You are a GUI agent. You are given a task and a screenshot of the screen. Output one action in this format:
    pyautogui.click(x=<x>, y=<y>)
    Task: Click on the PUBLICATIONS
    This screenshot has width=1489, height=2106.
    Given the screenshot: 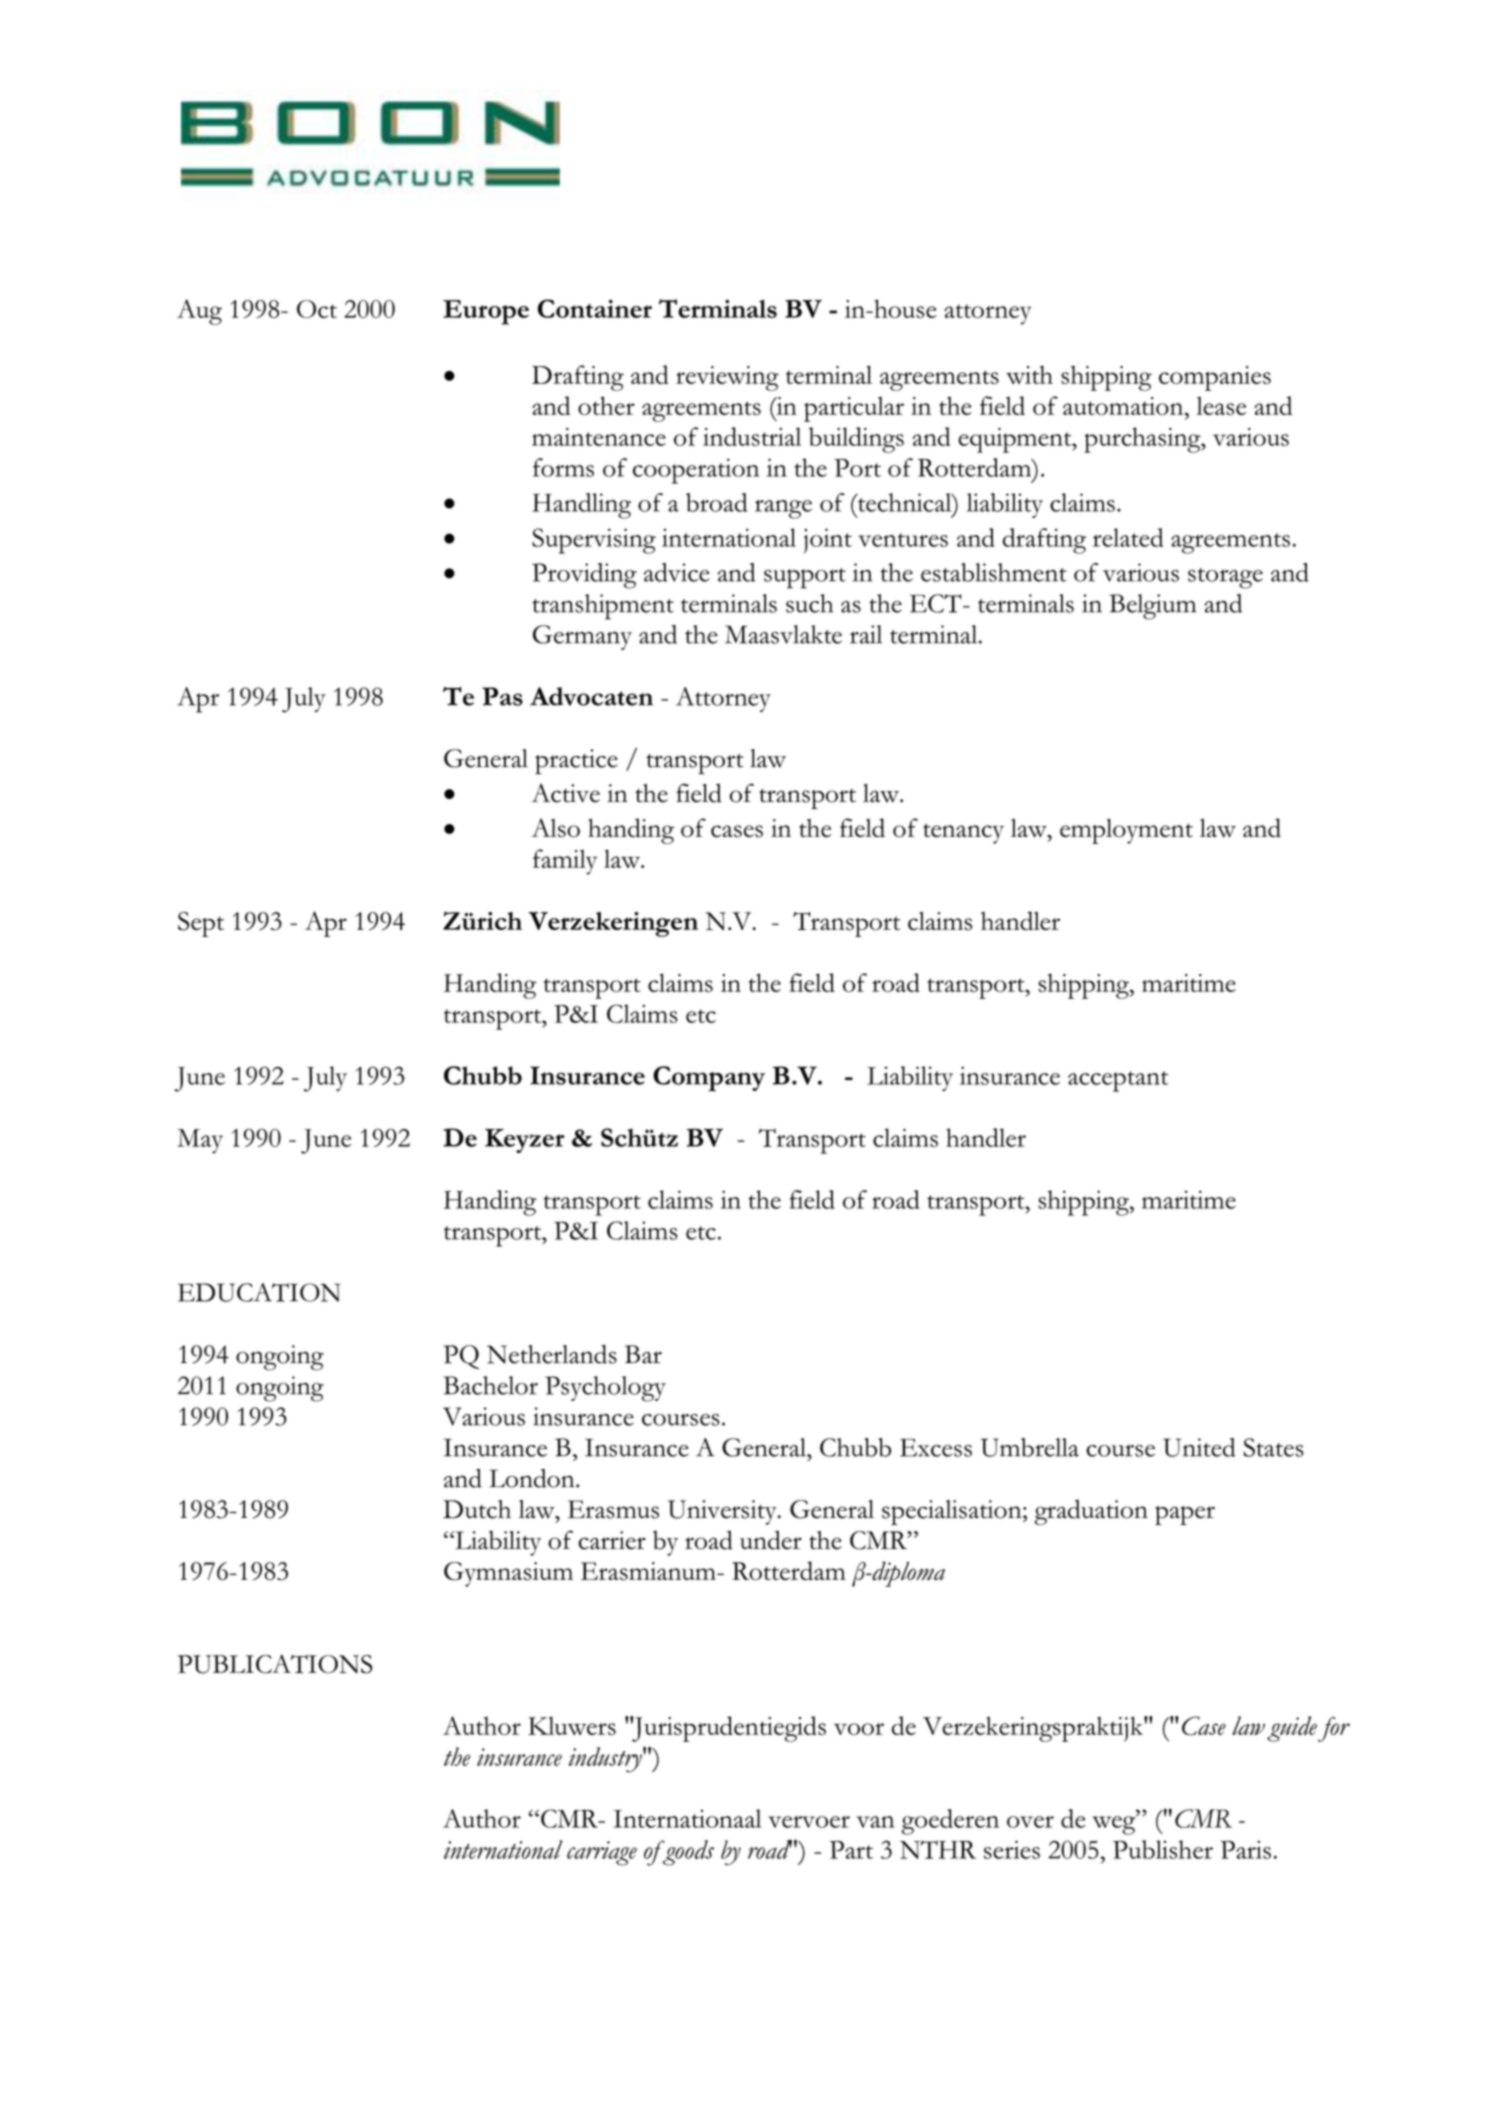 What is the action you would take?
    pyautogui.click(x=275, y=1664)
